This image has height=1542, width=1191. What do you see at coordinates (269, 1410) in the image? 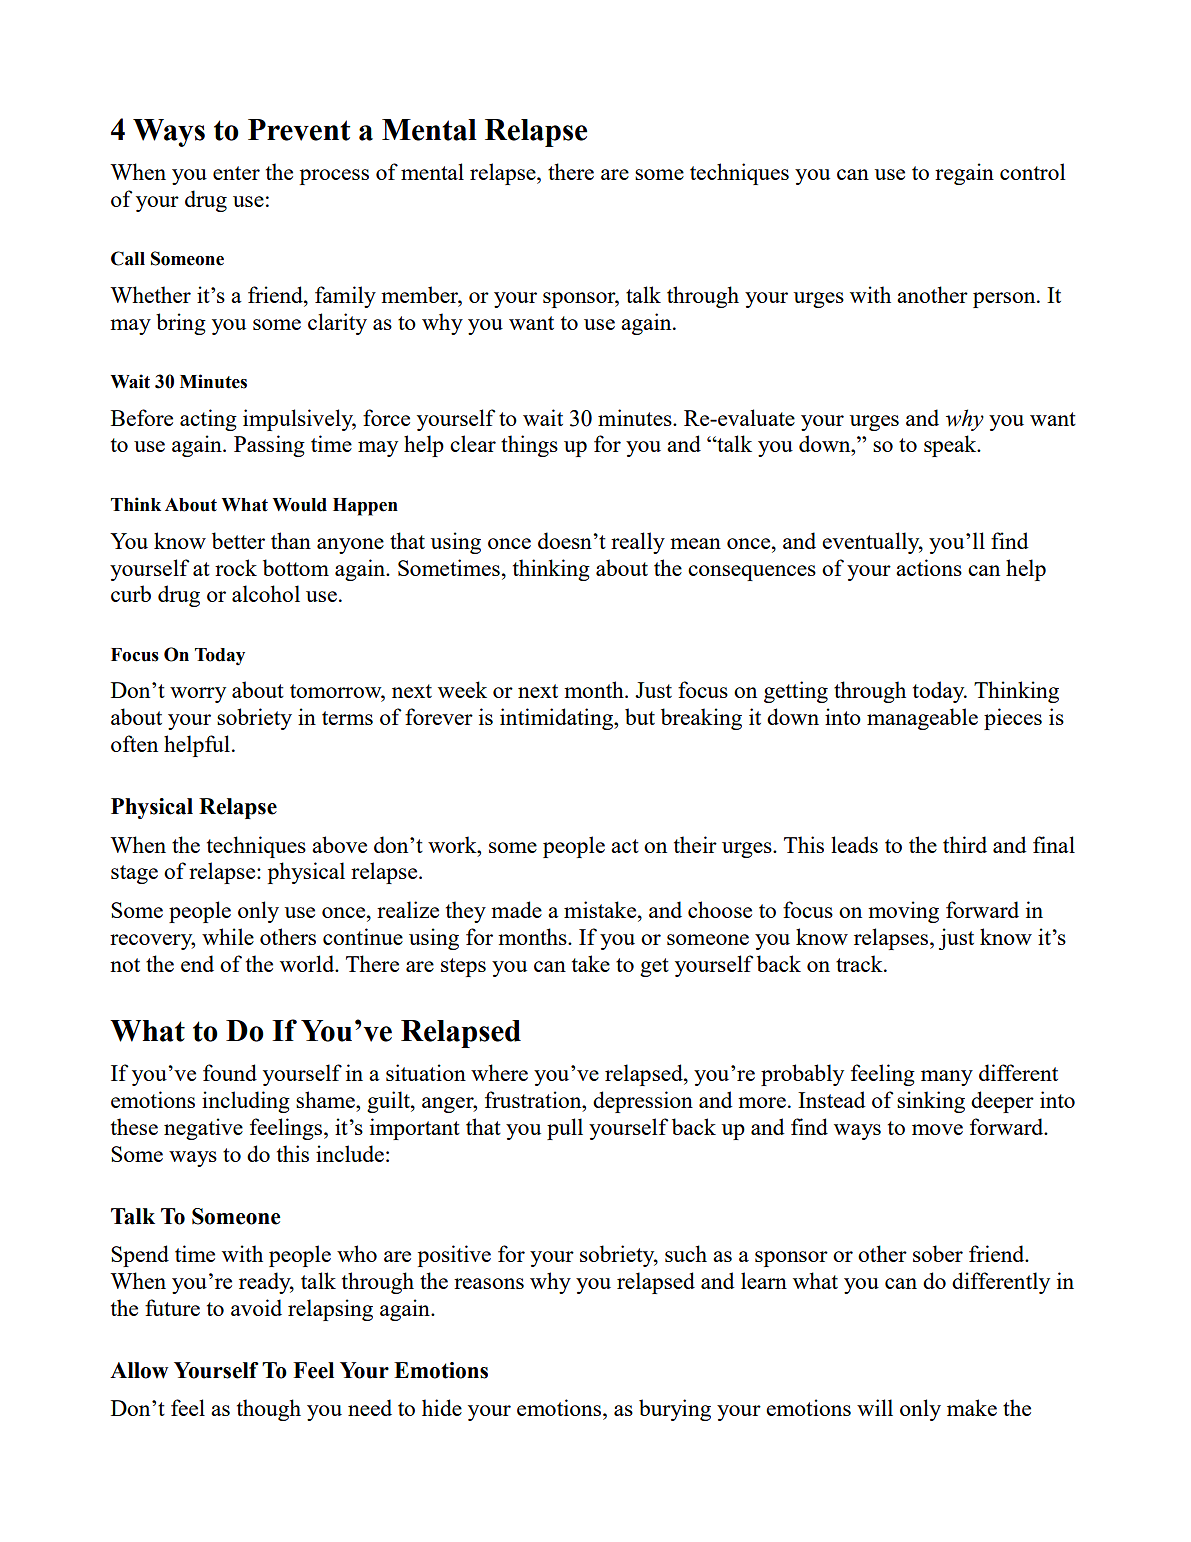
I see `though` at bounding box center [269, 1410].
